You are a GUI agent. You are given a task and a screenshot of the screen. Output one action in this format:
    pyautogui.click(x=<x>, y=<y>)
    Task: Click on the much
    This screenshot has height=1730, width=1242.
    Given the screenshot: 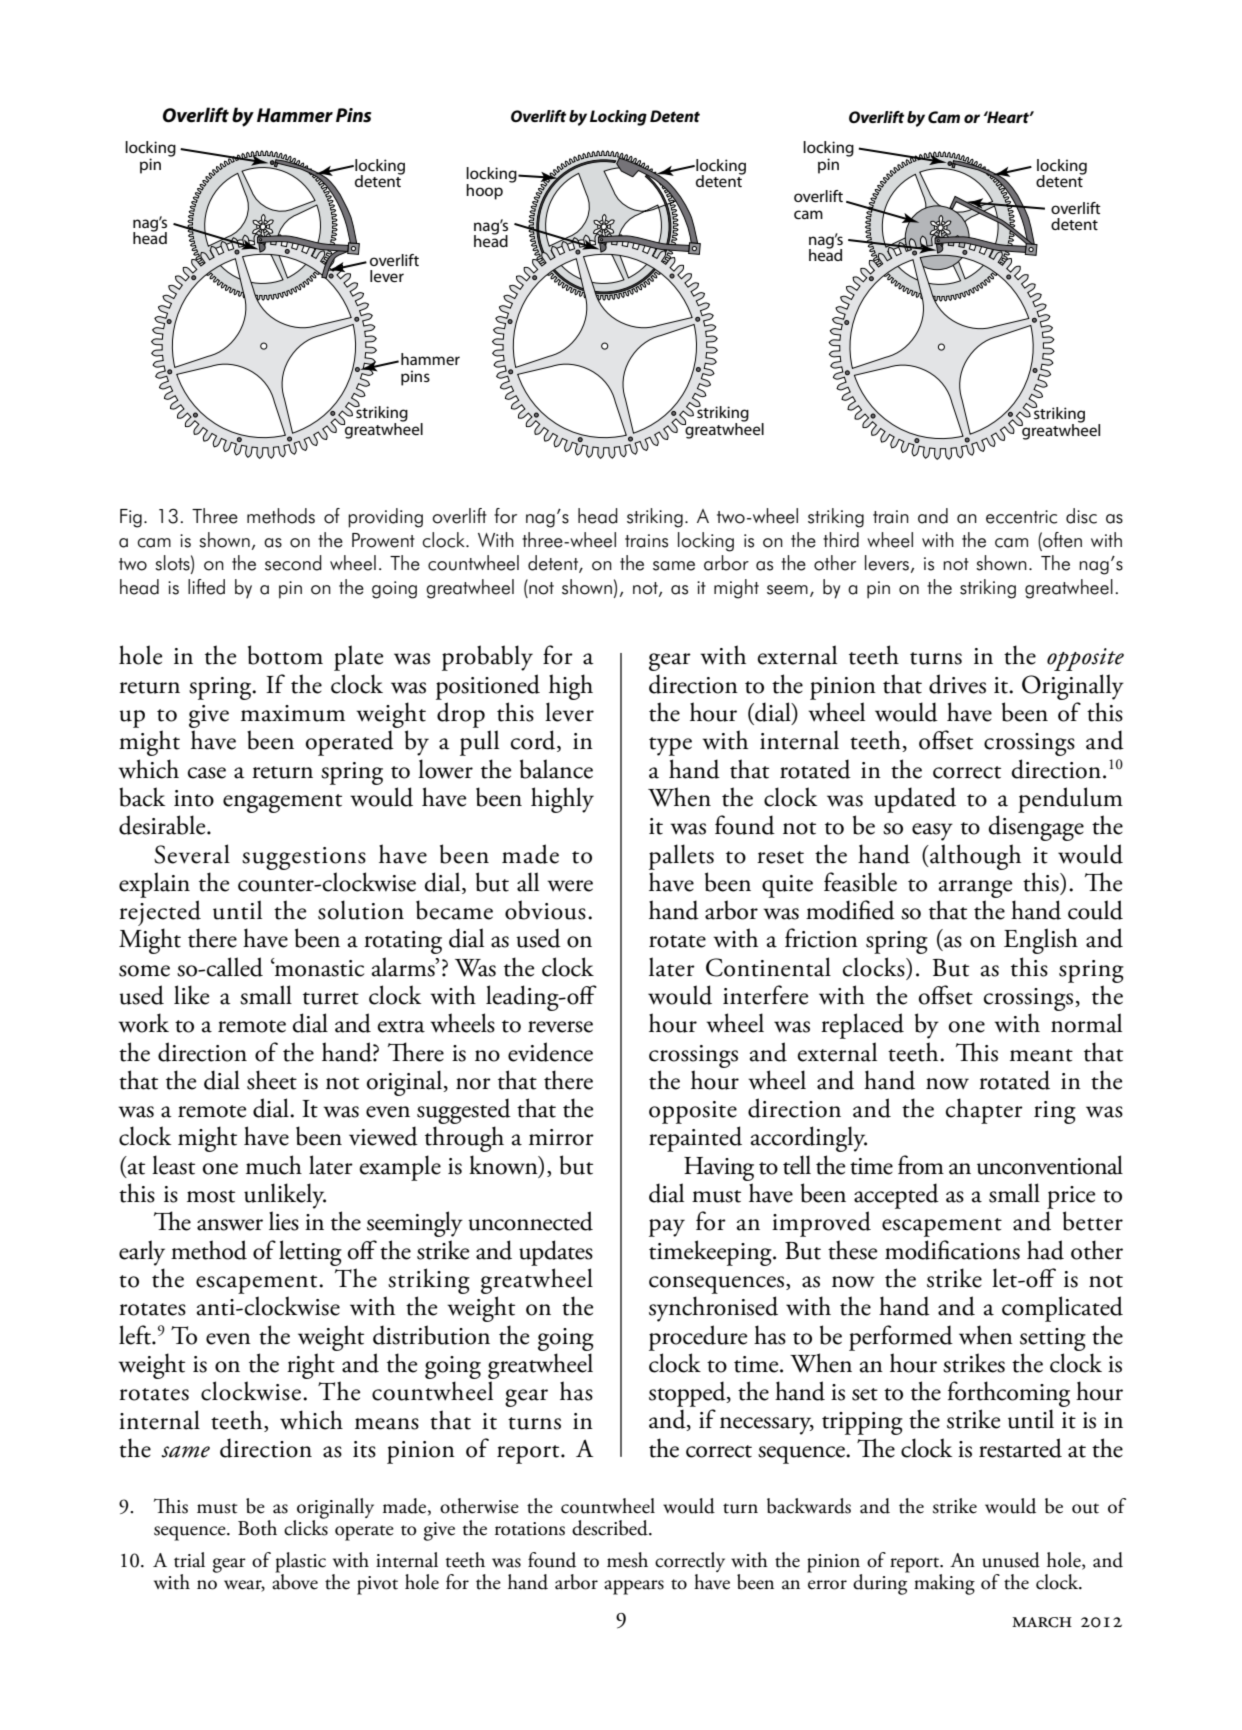 What is the action you would take?
    pyautogui.click(x=274, y=1165)
